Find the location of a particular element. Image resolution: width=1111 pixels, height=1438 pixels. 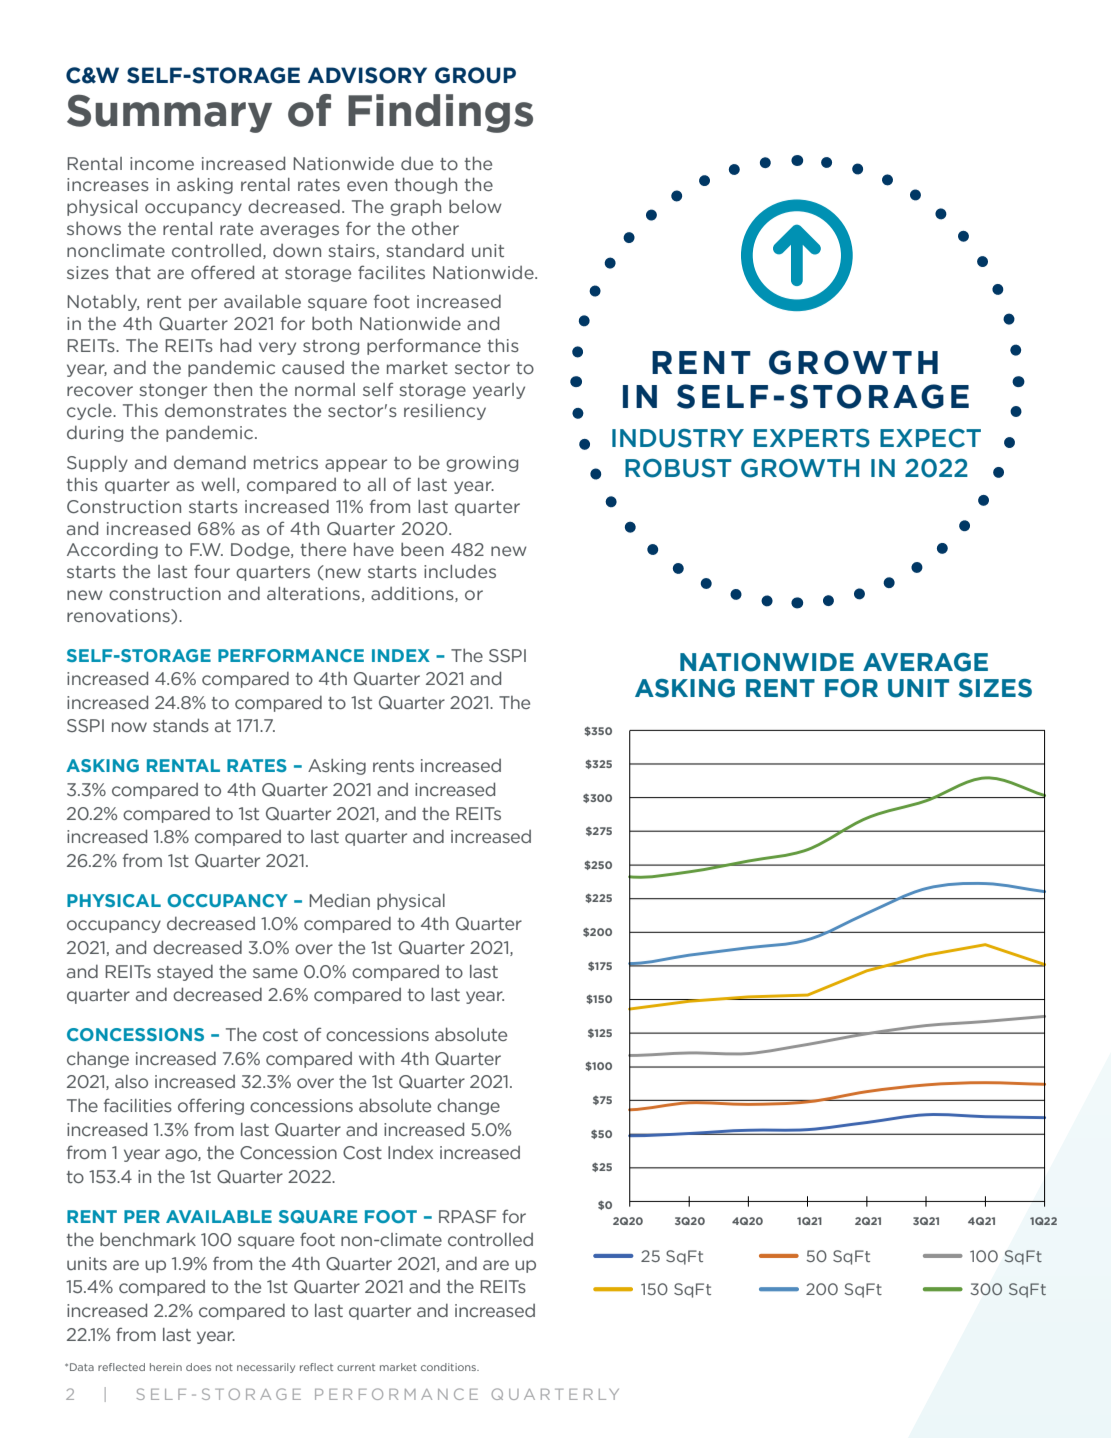

ROBUST is located at coordinates (678, 468).
